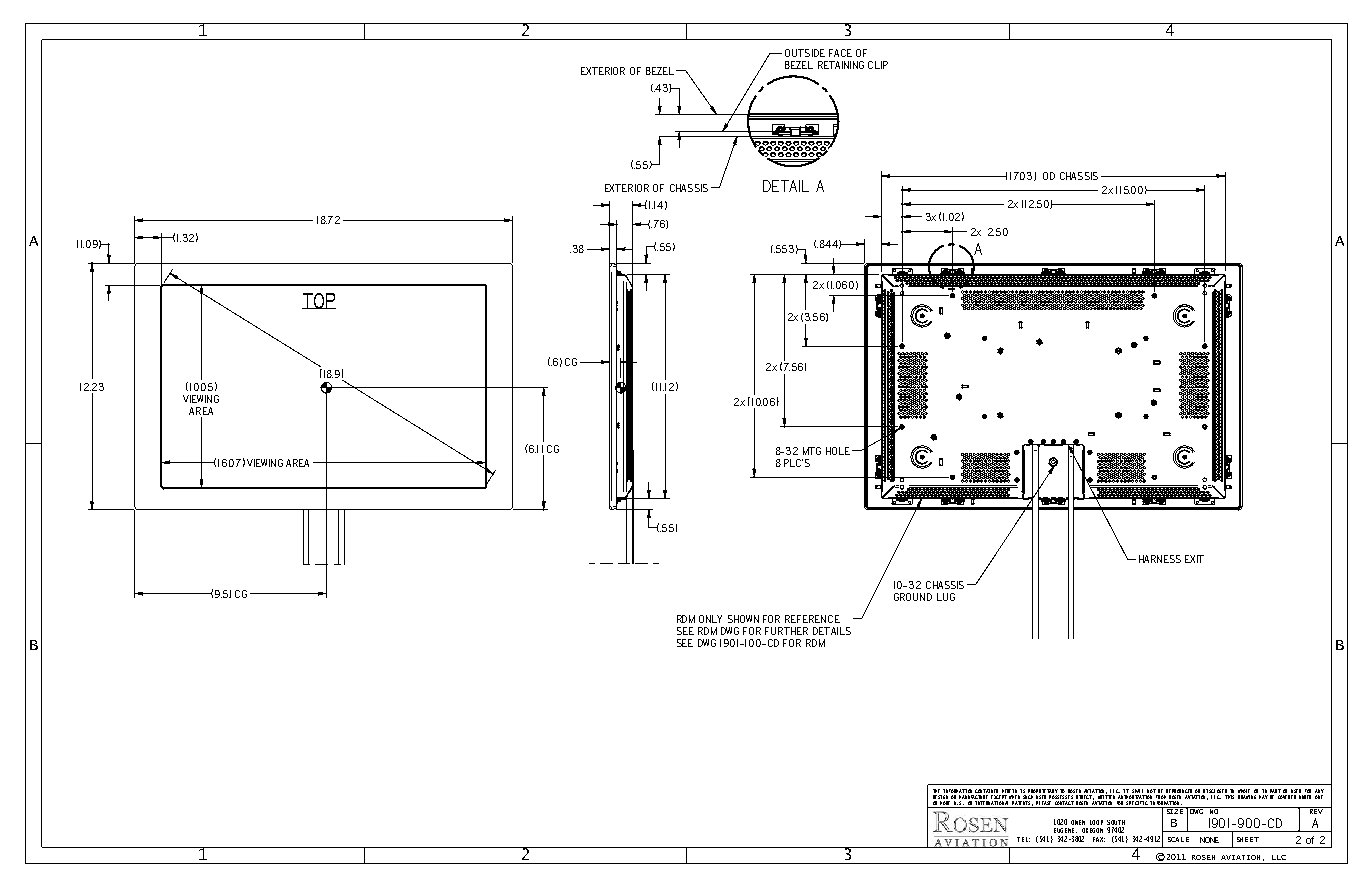 This screenshot has height=887, width=1372. I want to click on TOP, so click(319, 301).
